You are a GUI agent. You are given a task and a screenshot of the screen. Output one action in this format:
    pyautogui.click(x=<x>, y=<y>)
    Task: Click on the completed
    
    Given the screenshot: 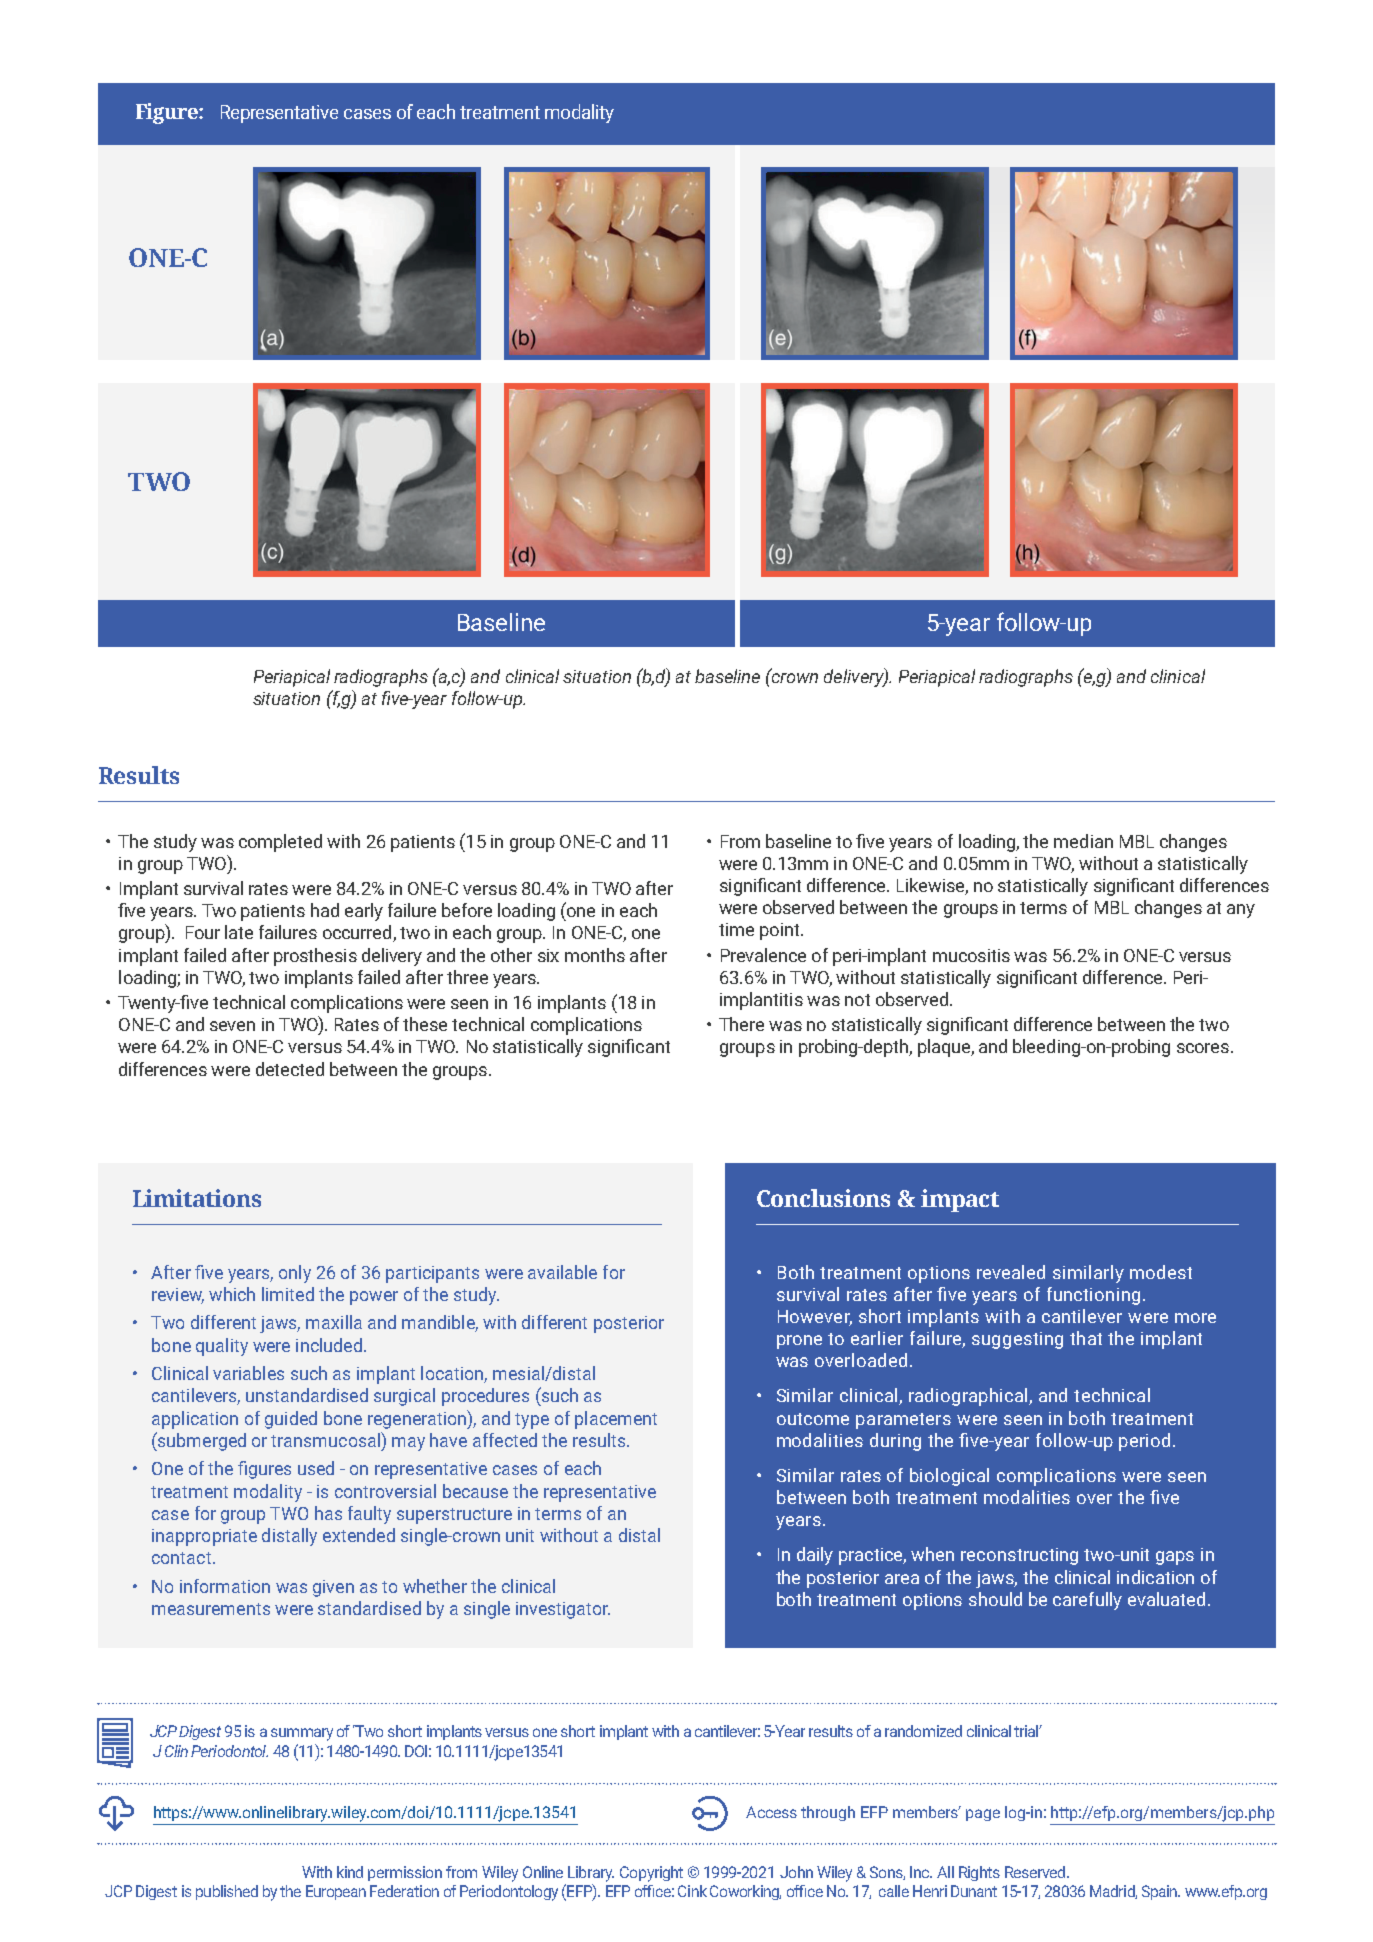 What is the action you would take?
    pyautogui.click(x=280, y=843)
